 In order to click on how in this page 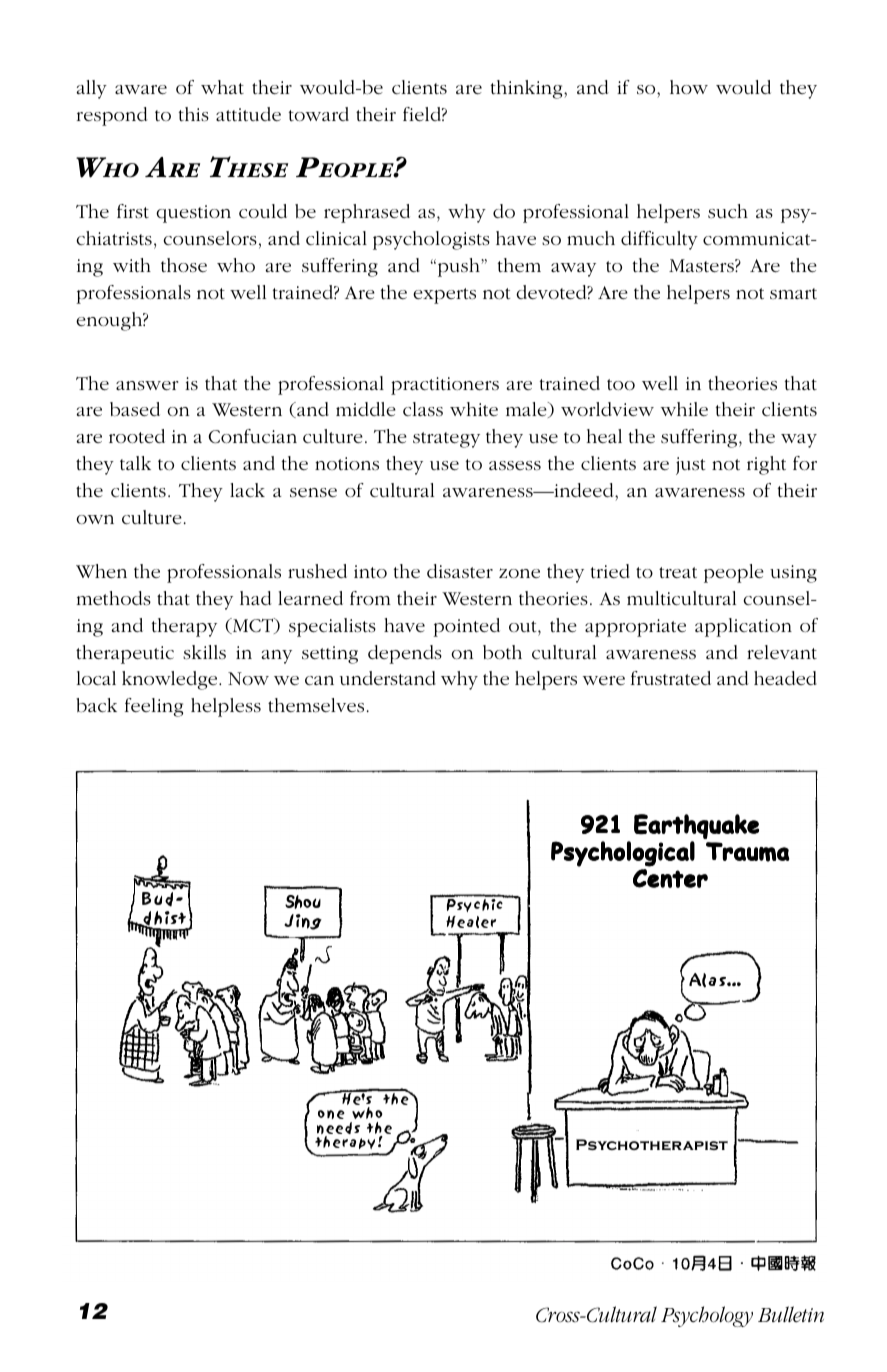, I will do `click(689, 87)`.
